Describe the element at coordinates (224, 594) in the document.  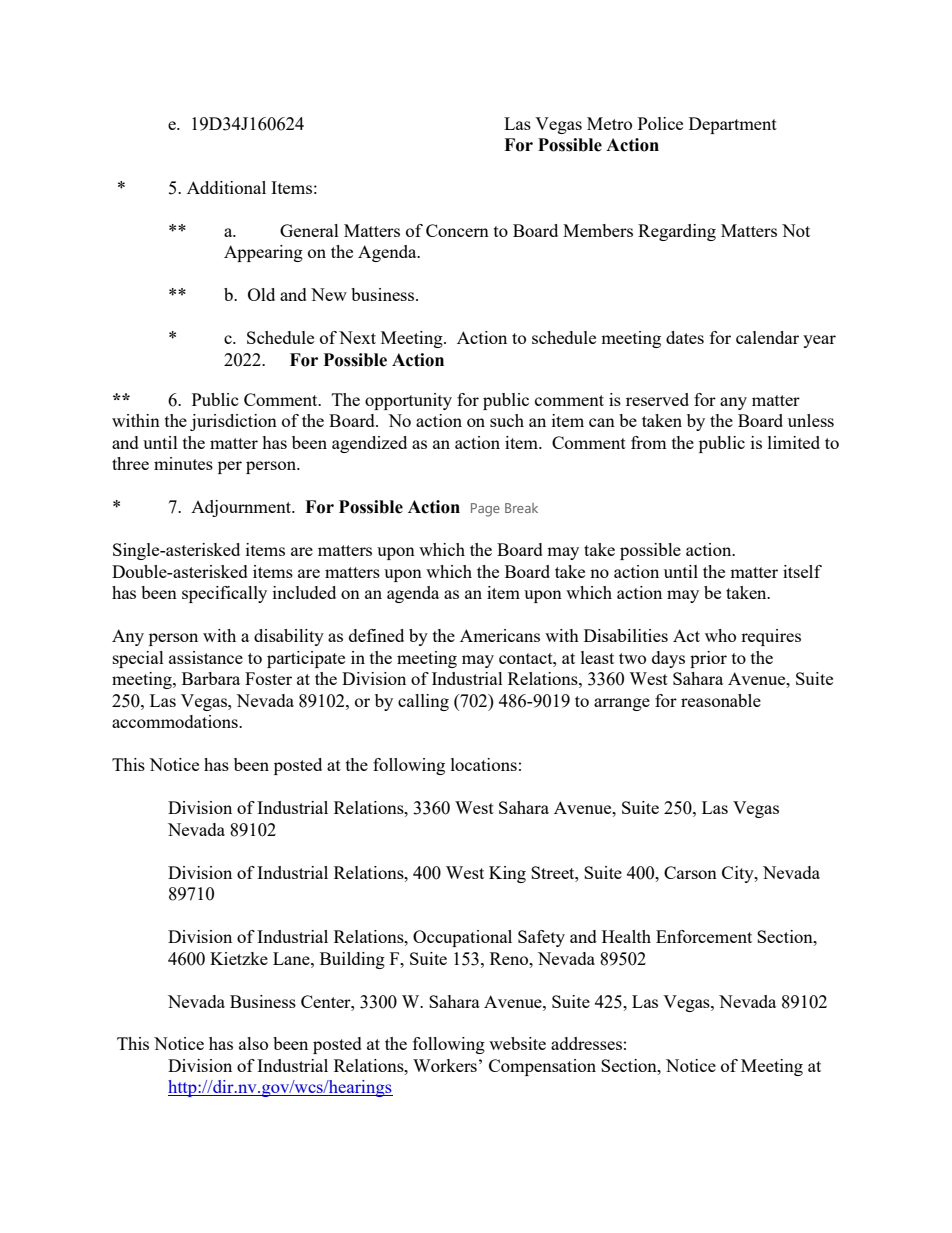
I see `specifically` at that location.
